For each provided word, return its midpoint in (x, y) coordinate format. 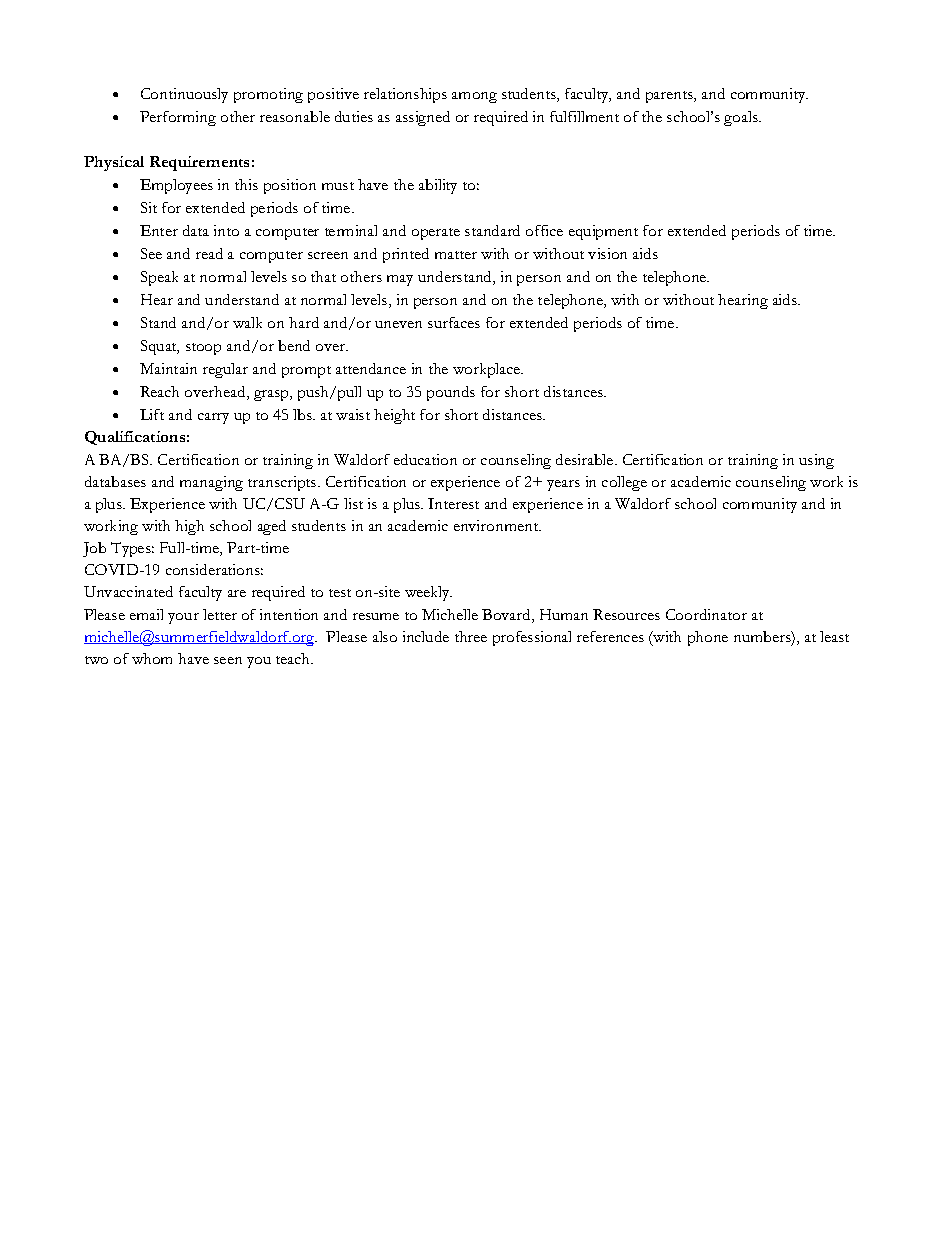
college (624, 483)
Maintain (168, 368)
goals (742, 118)
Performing (178, 118)
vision (607, 253)
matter (456, 255)
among (474, 97)
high (189, 527)
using (816, 461)
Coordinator (706, 614)
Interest (453, 503)
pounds (451, 393)
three (471, 636)
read (209, 253)
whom (152, 658)
